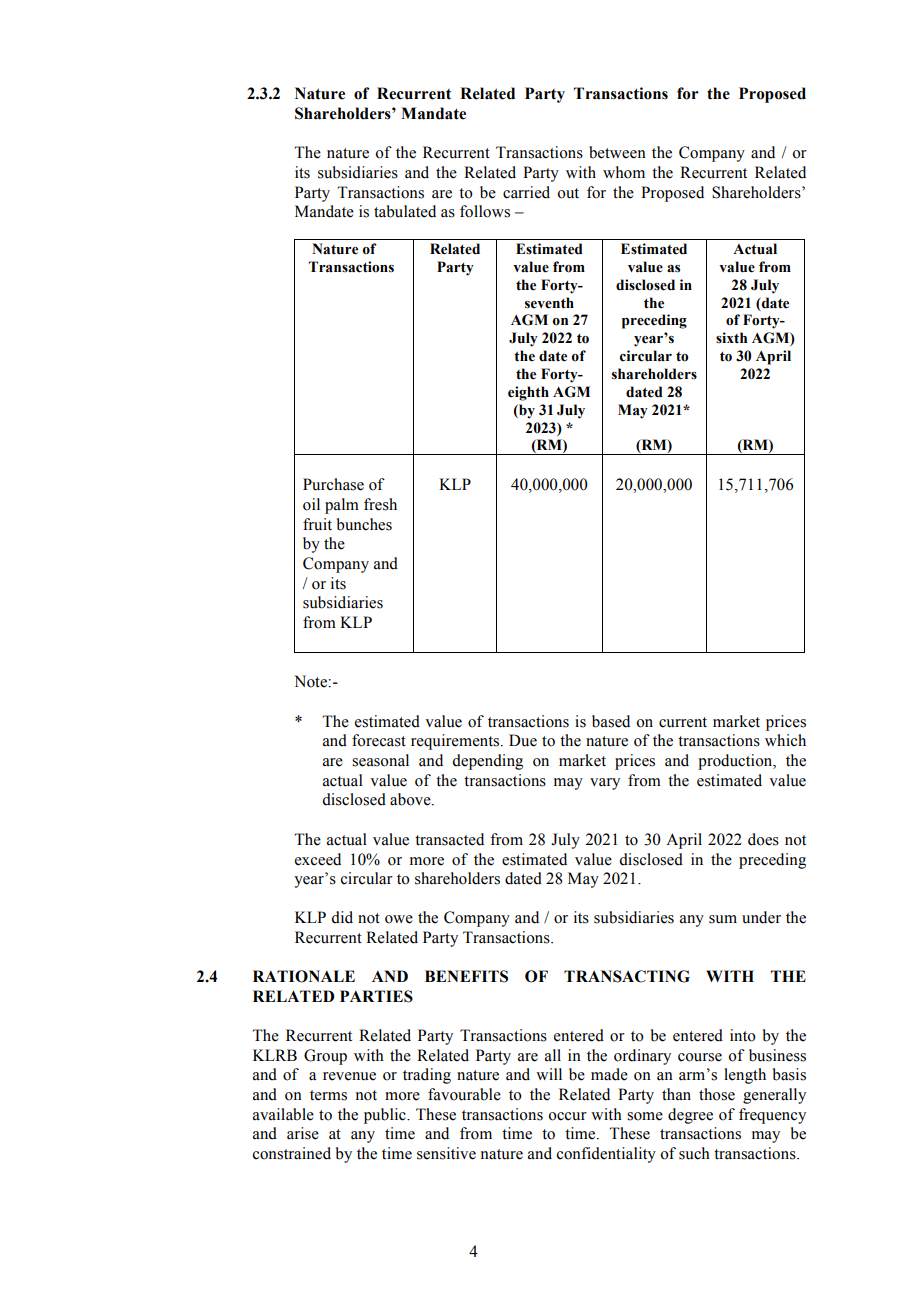  I want to click on terms, so click(328, 1095).
